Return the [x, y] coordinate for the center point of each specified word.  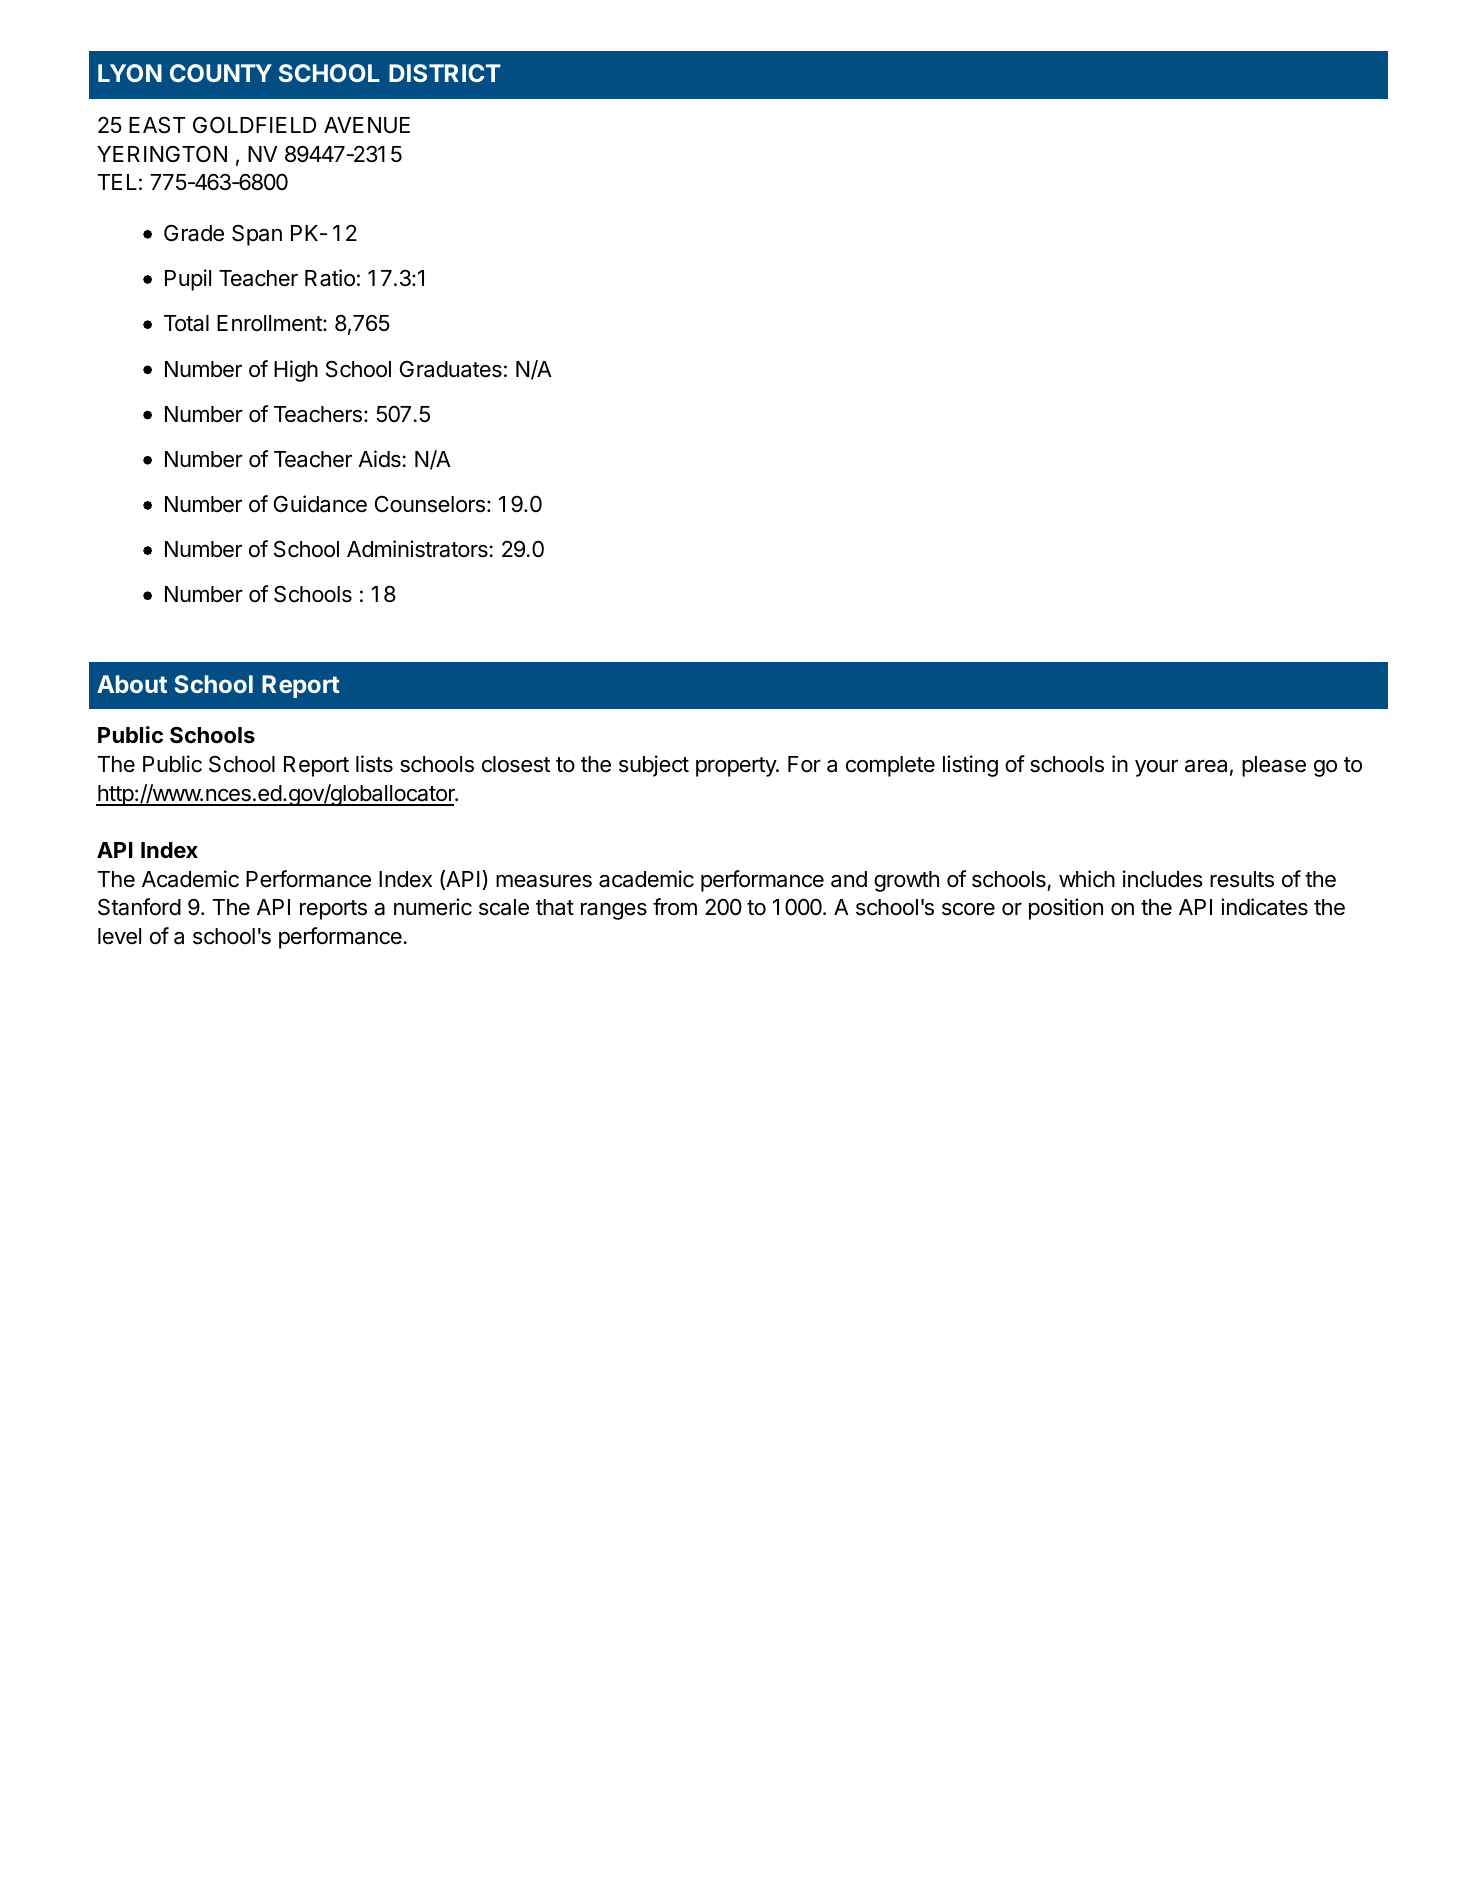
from [675, 907]
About [132, 684]
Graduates [451, 369]
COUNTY [221, 73]
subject [654, 766]
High [296, 371]
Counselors [430, 504]
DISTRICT [445, 73]
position [1066, 909]
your [1156, 768]
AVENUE [367, 125]
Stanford [139, 907]
